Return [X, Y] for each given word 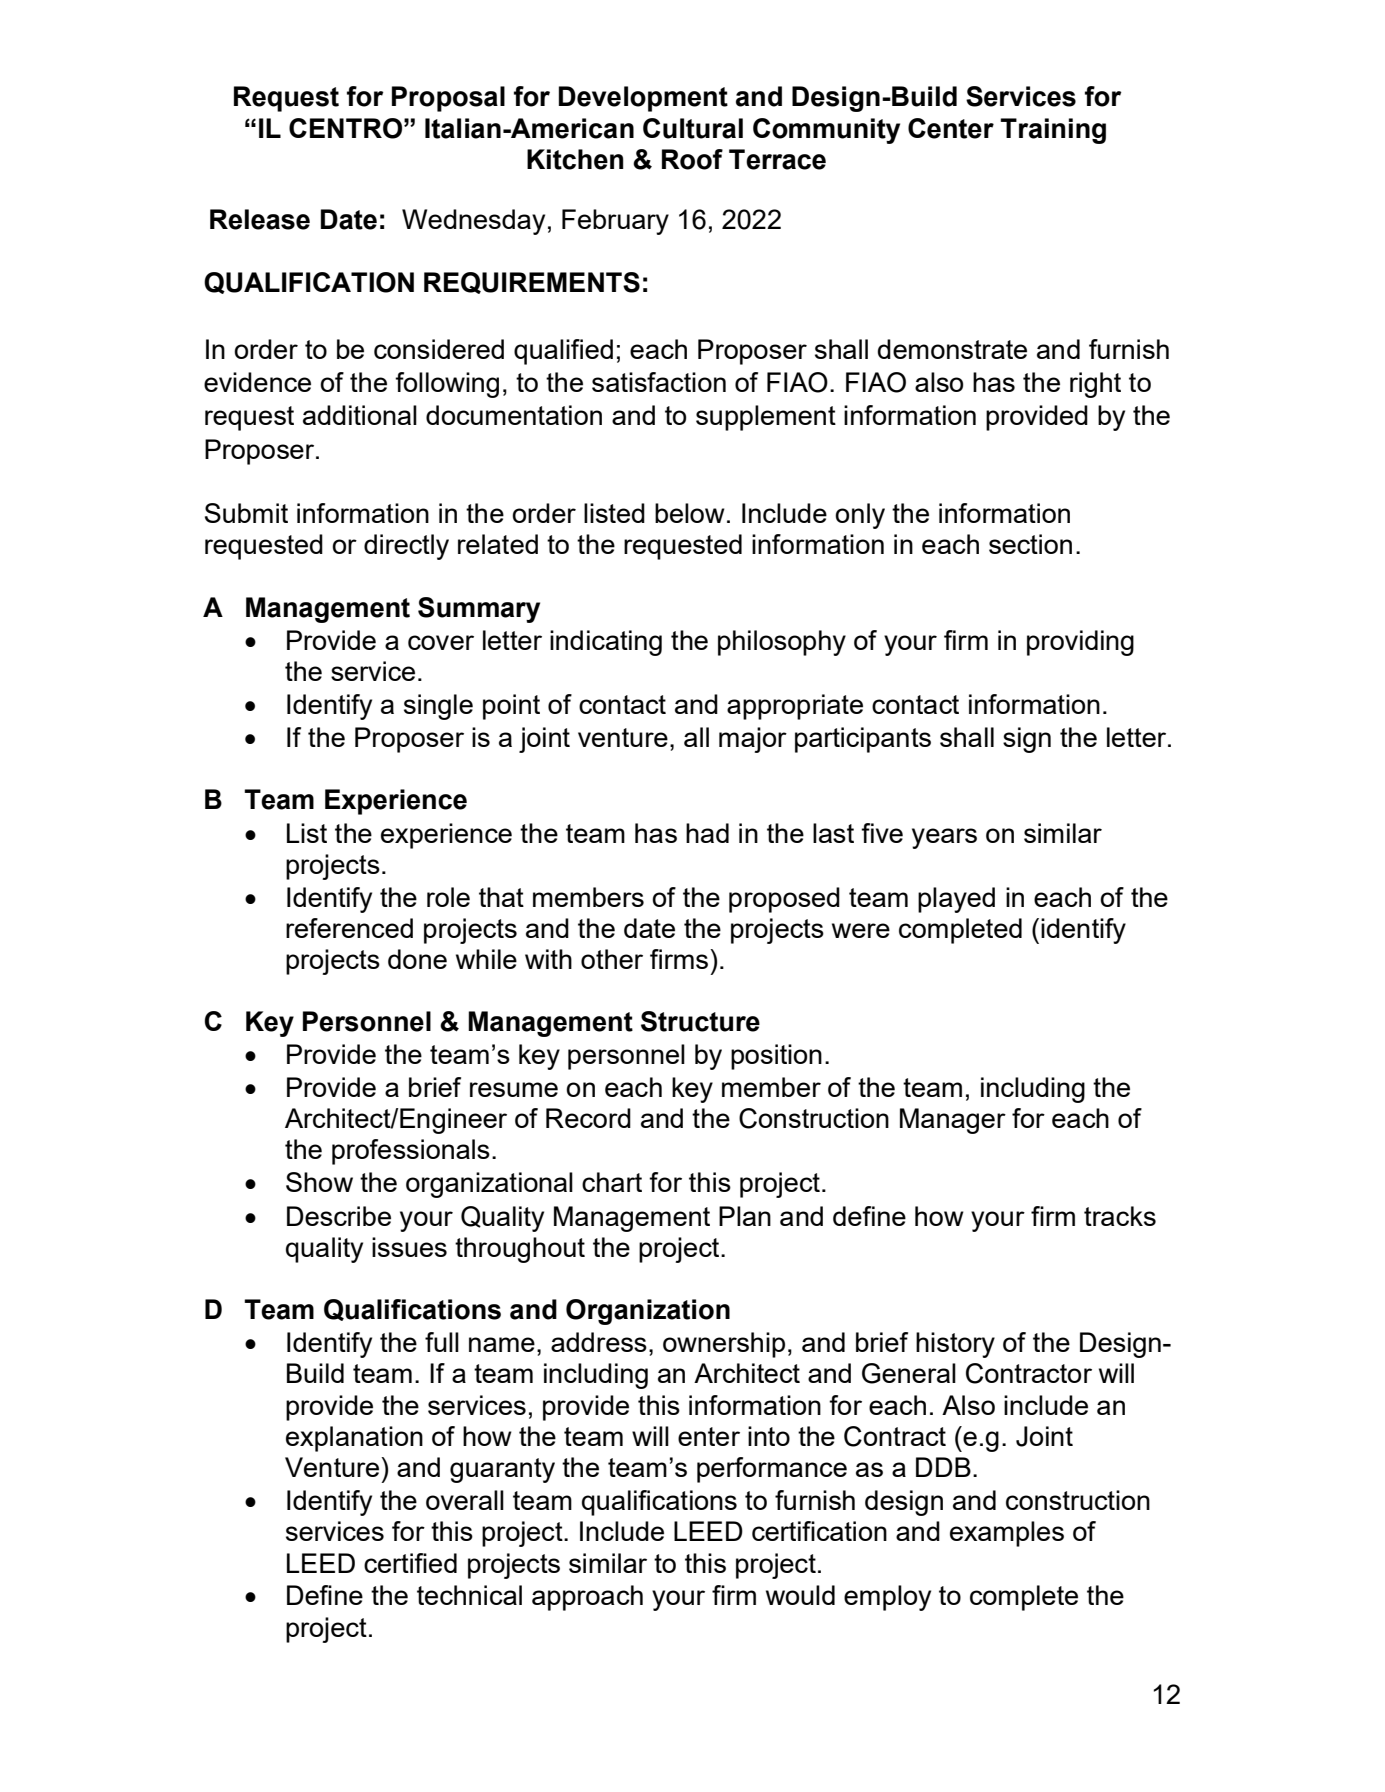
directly [406, 547]
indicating [606, 643]
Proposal [448, 99]
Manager [953, 1121]
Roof [692, 159]
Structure [700, 1021]
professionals [411, 1152]
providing [1080, 643]
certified [410, 1563]
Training [1053, 131]
